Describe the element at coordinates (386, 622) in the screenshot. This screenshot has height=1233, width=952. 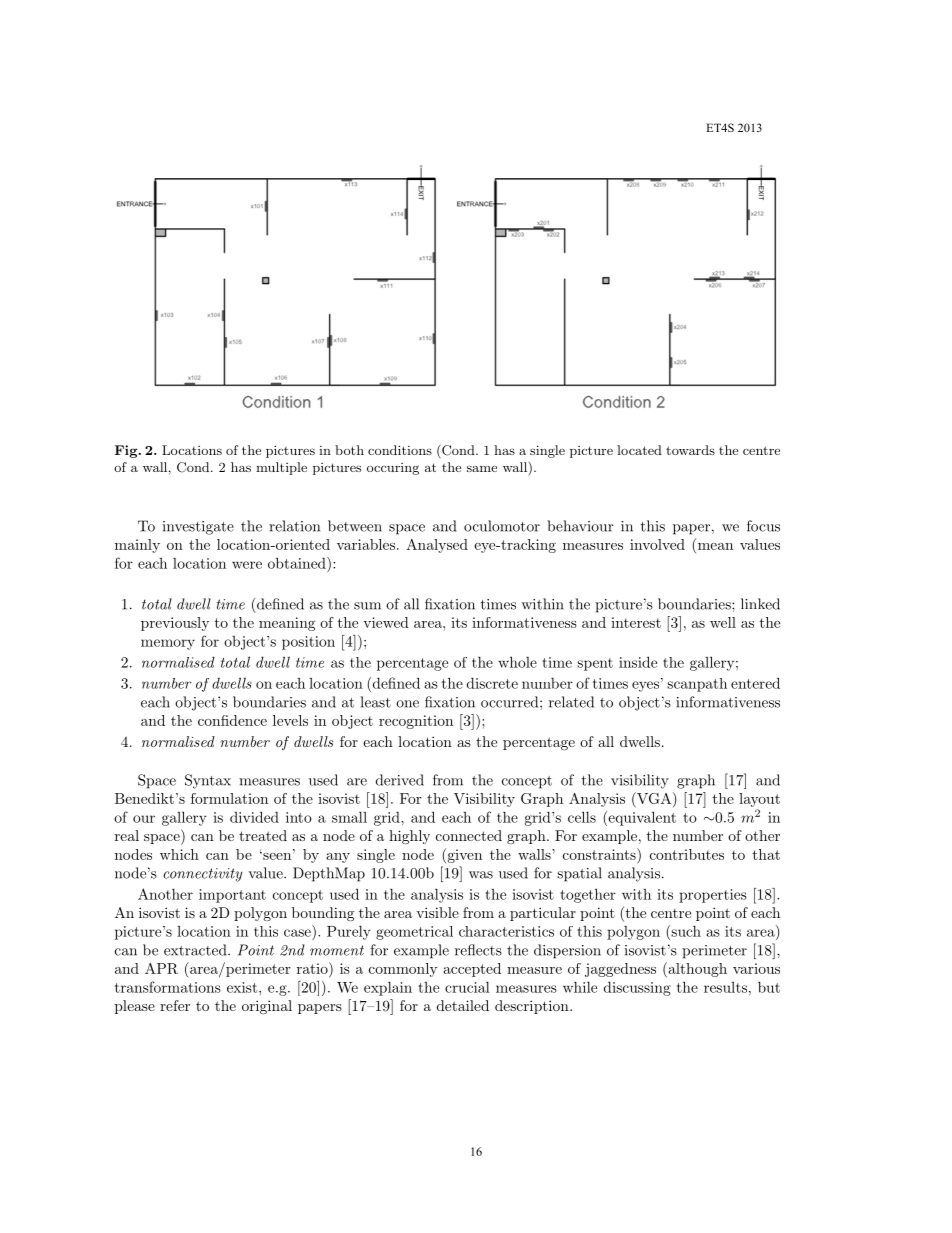
I see `viewed` at that location.
